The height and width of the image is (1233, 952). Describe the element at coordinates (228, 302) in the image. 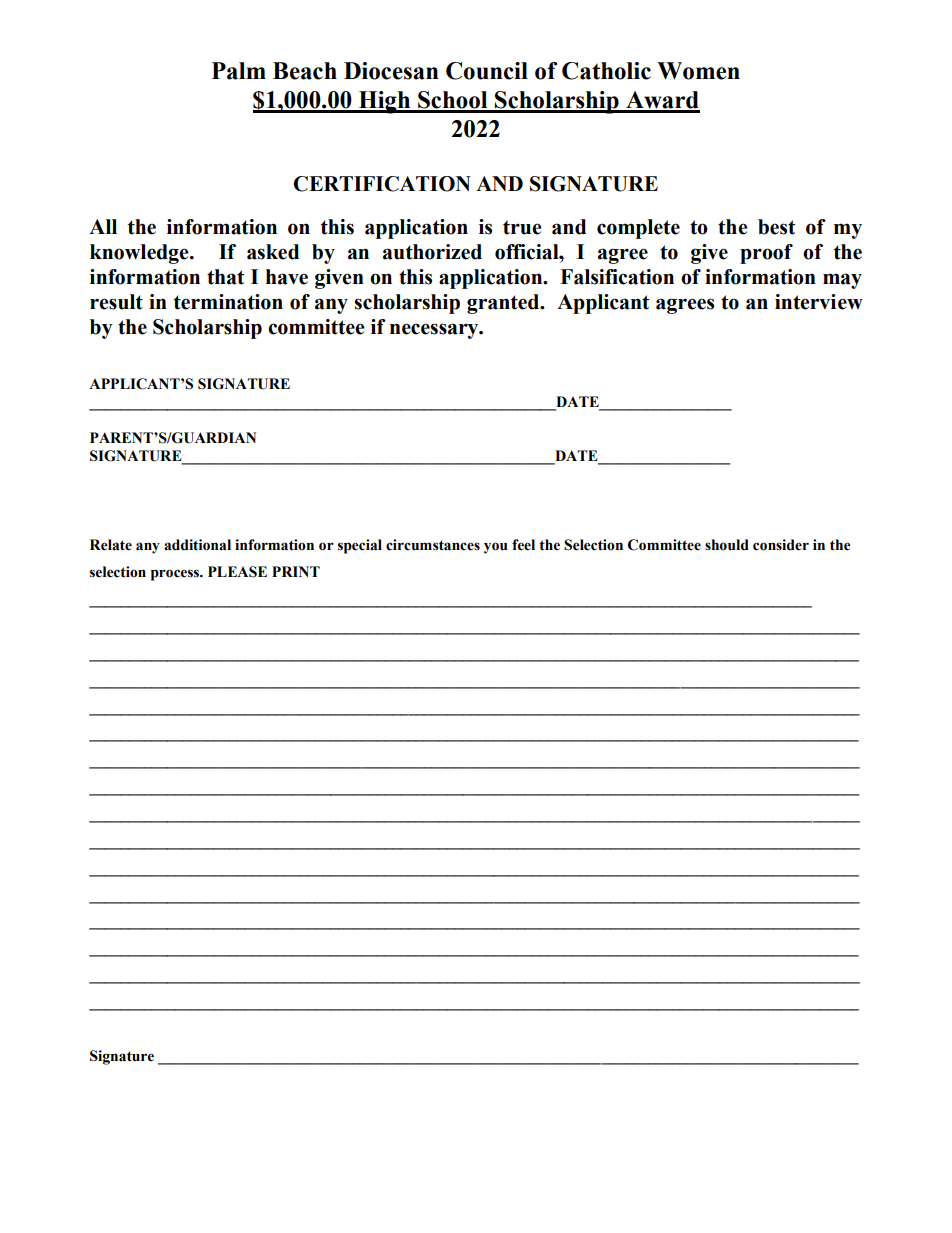

I see `termination` at that location.
